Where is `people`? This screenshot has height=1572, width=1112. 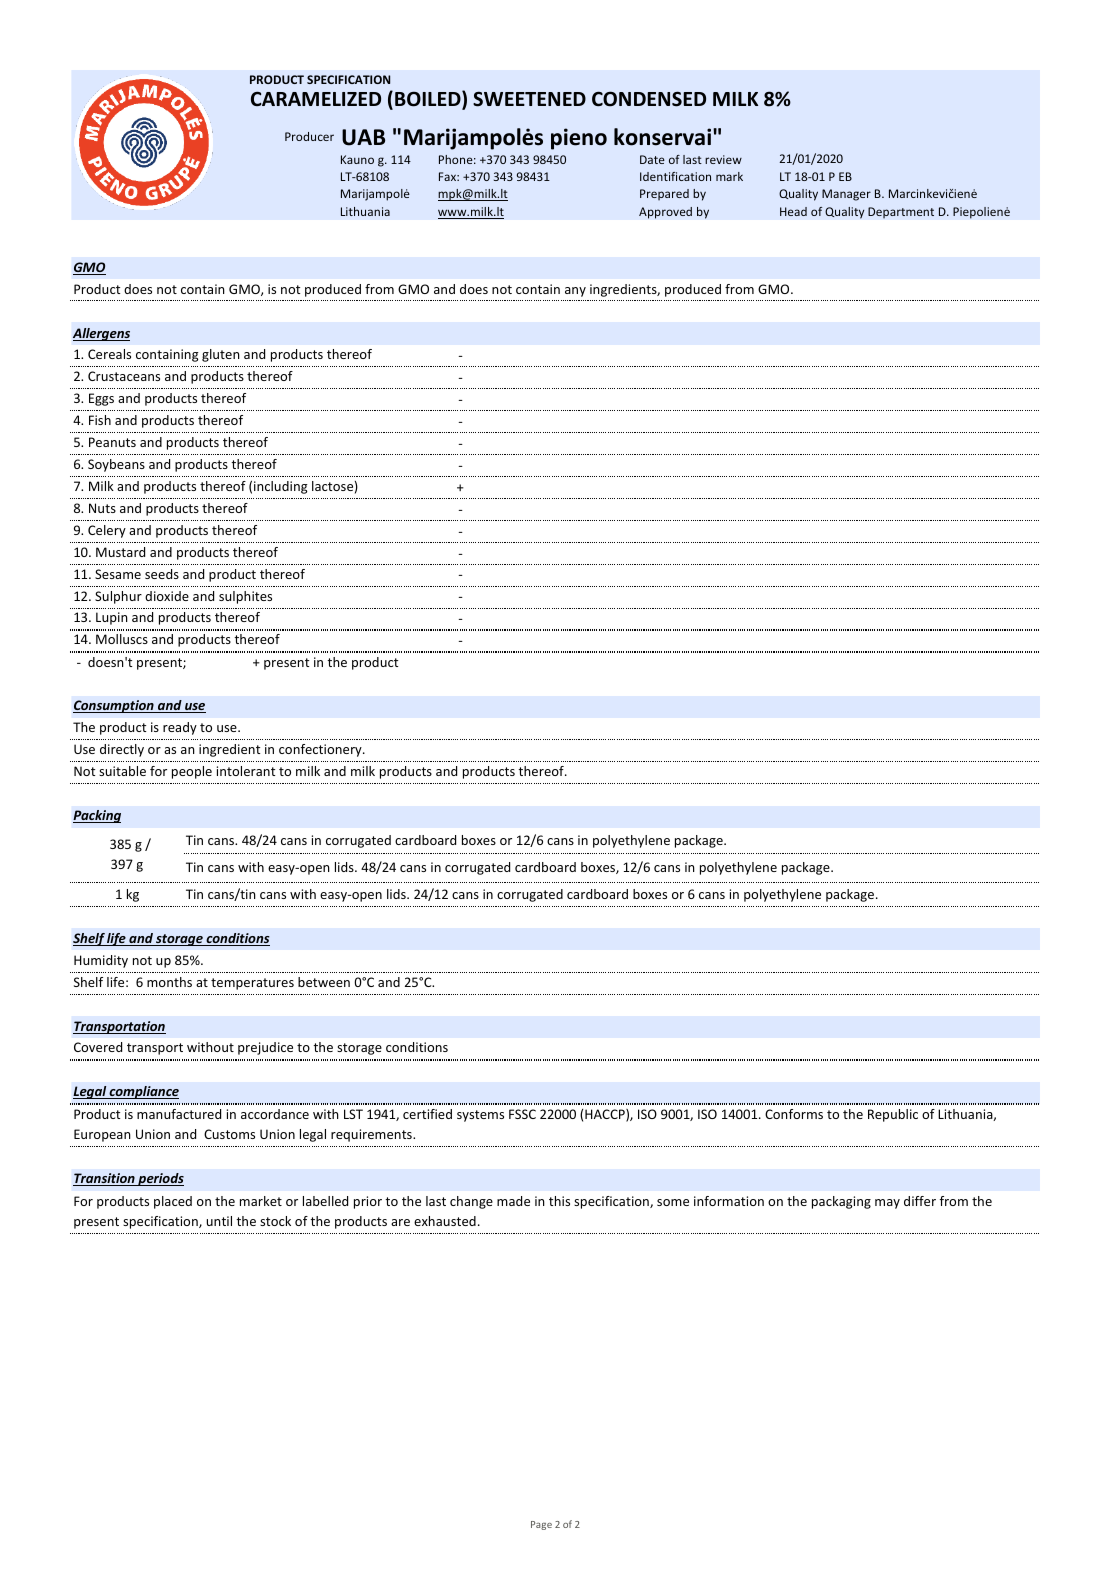 people is located at coordinates (192, 772).
